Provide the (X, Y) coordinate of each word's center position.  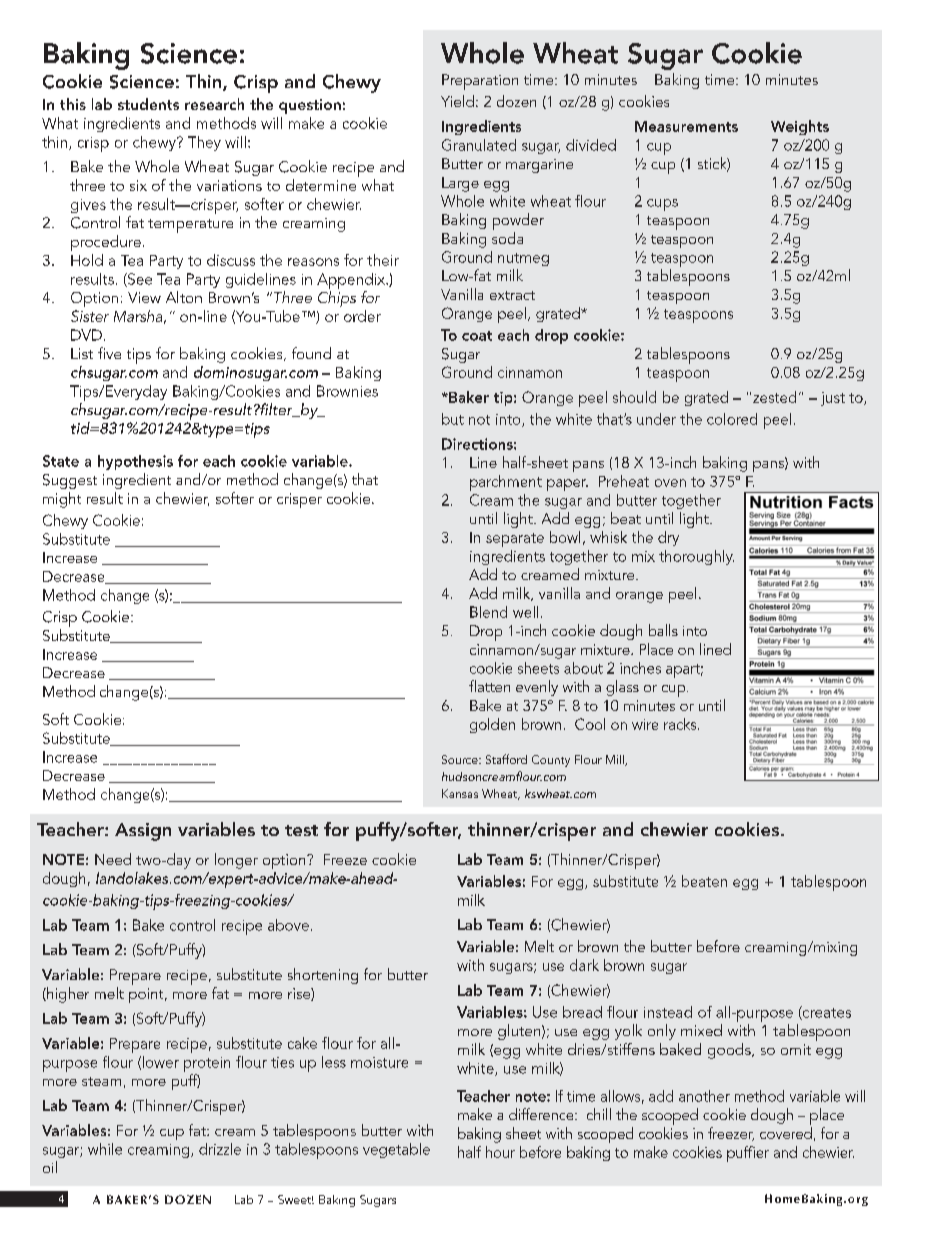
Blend (488, 612)
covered (786, 1133)
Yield (457, 101)
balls (663, 630)
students (148, 104)
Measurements (686, 126)
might (62, 500)
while (105, 1149)
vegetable (396, 1150)
